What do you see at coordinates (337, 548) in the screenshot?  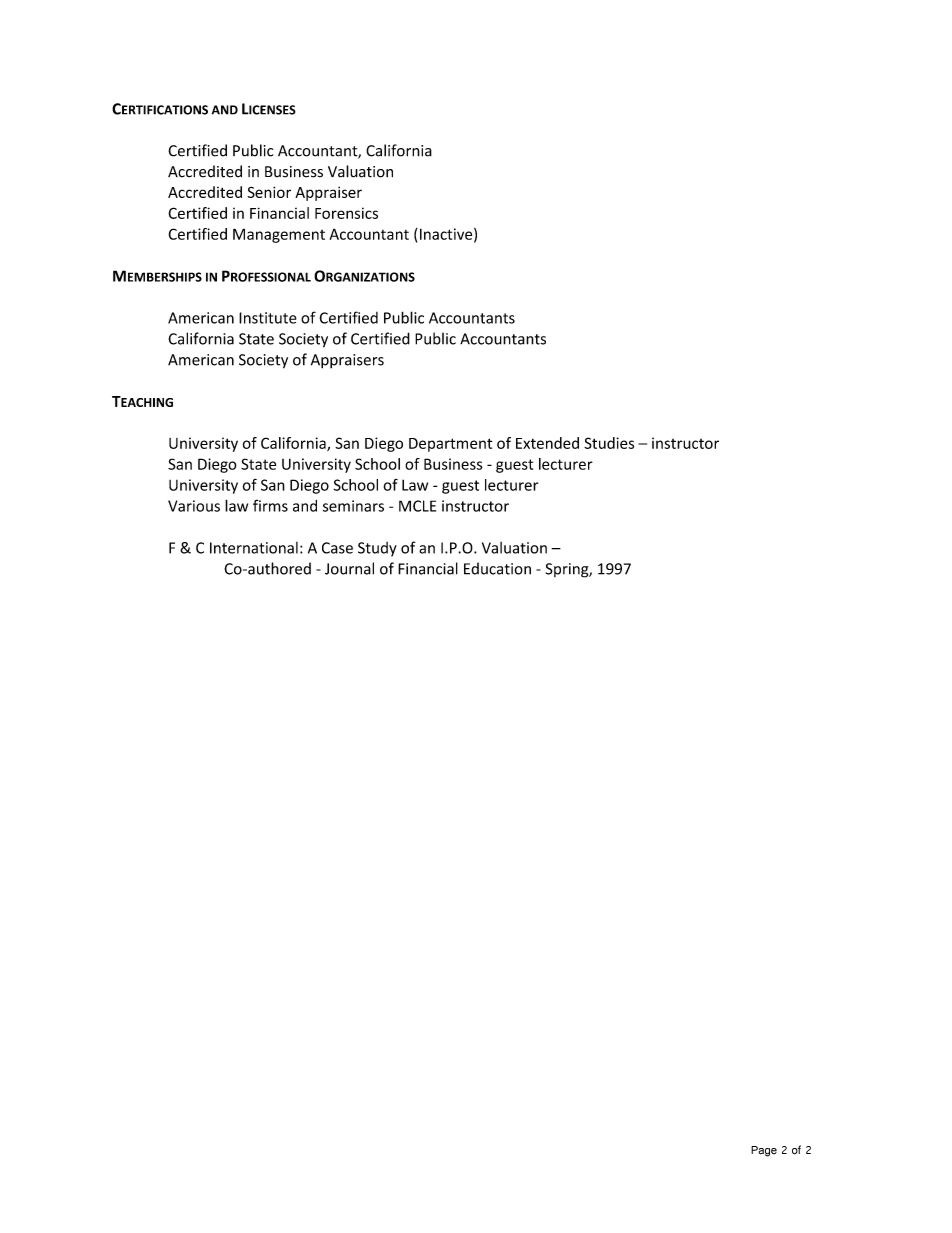 I see `Case` at bounding box center [337, 548].
